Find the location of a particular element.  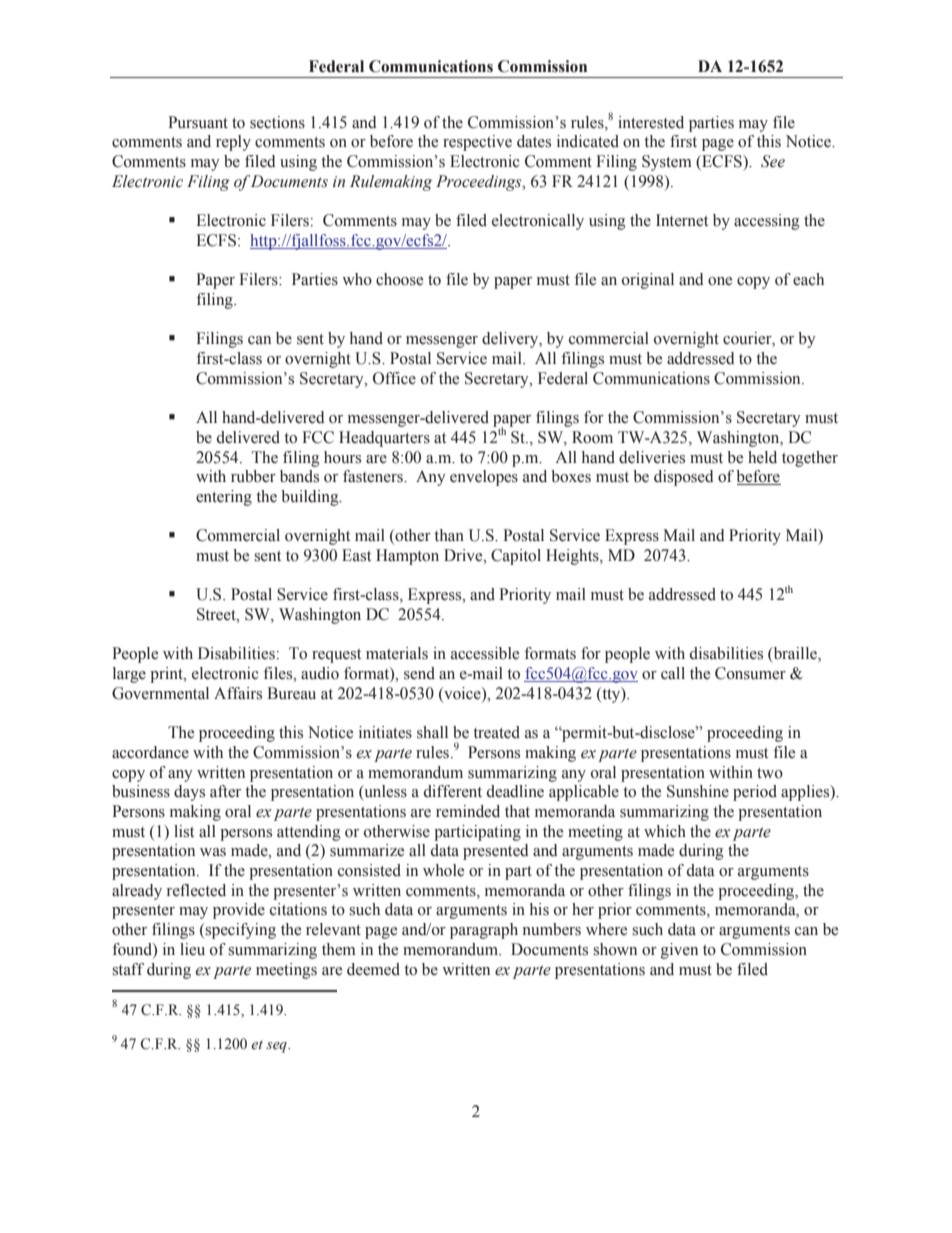

respective is located at coordinates (477, 143).
